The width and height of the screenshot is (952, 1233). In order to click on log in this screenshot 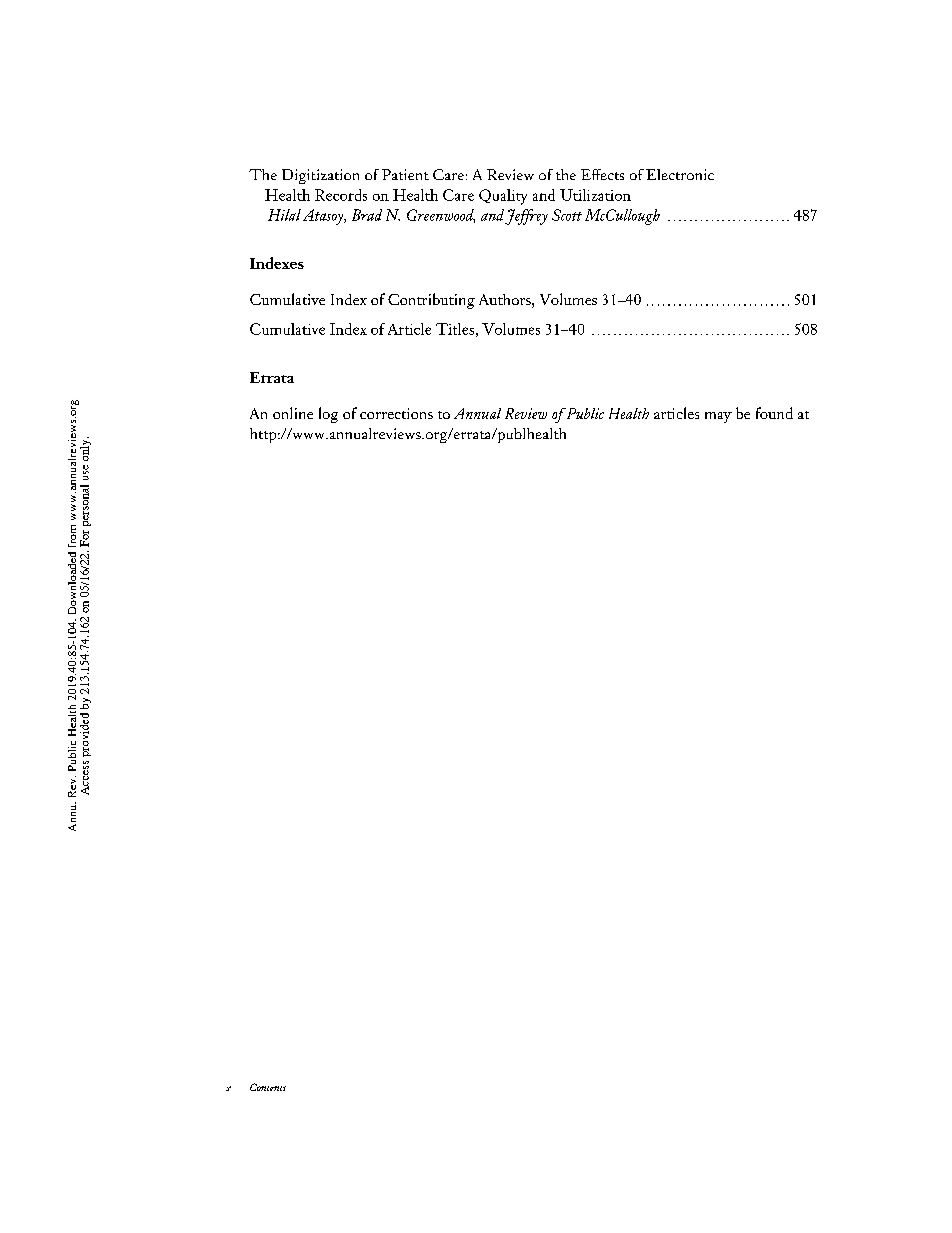, I will do `click(328, 415)`.
